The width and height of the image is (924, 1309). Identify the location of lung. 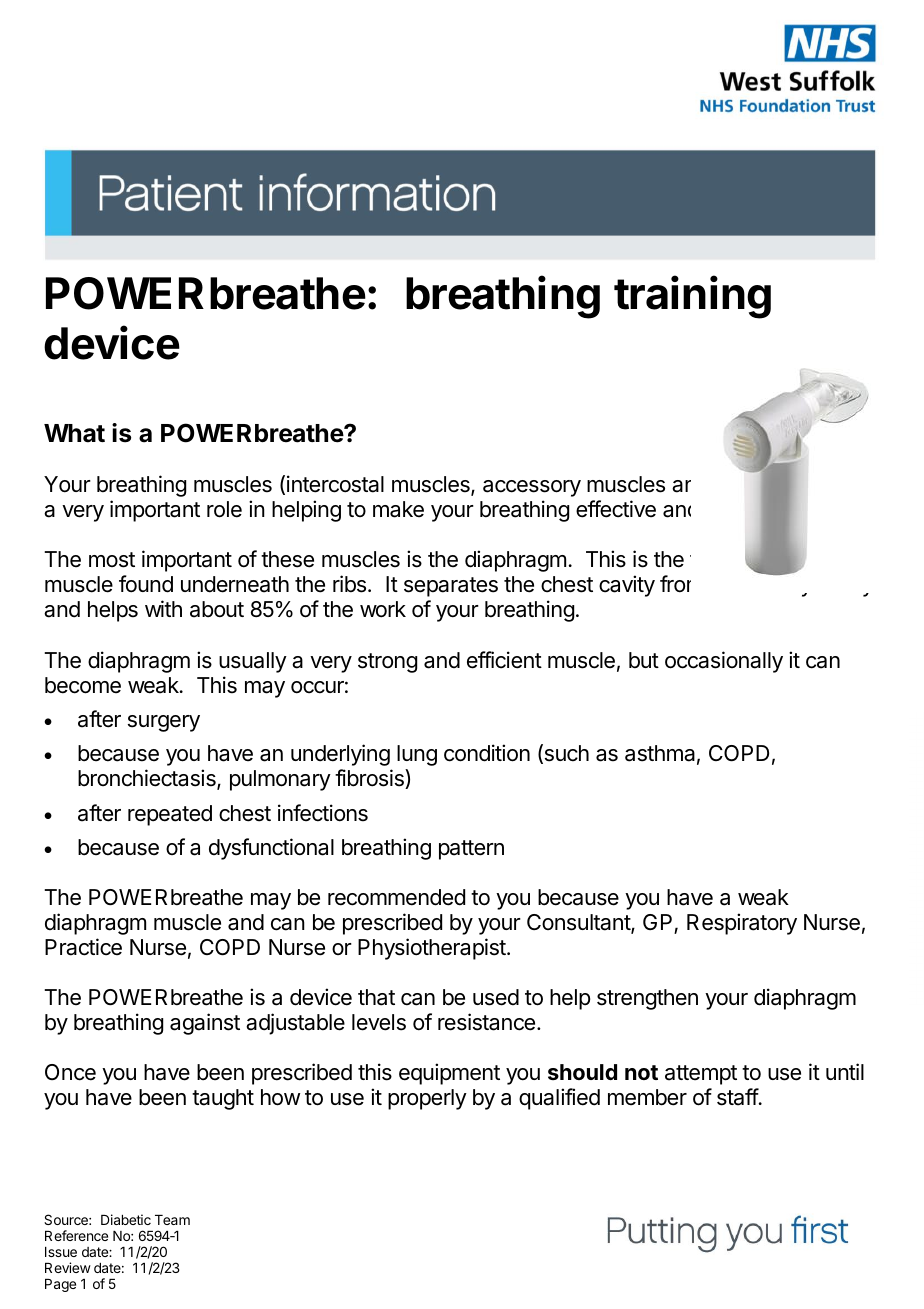
(417, 755).
